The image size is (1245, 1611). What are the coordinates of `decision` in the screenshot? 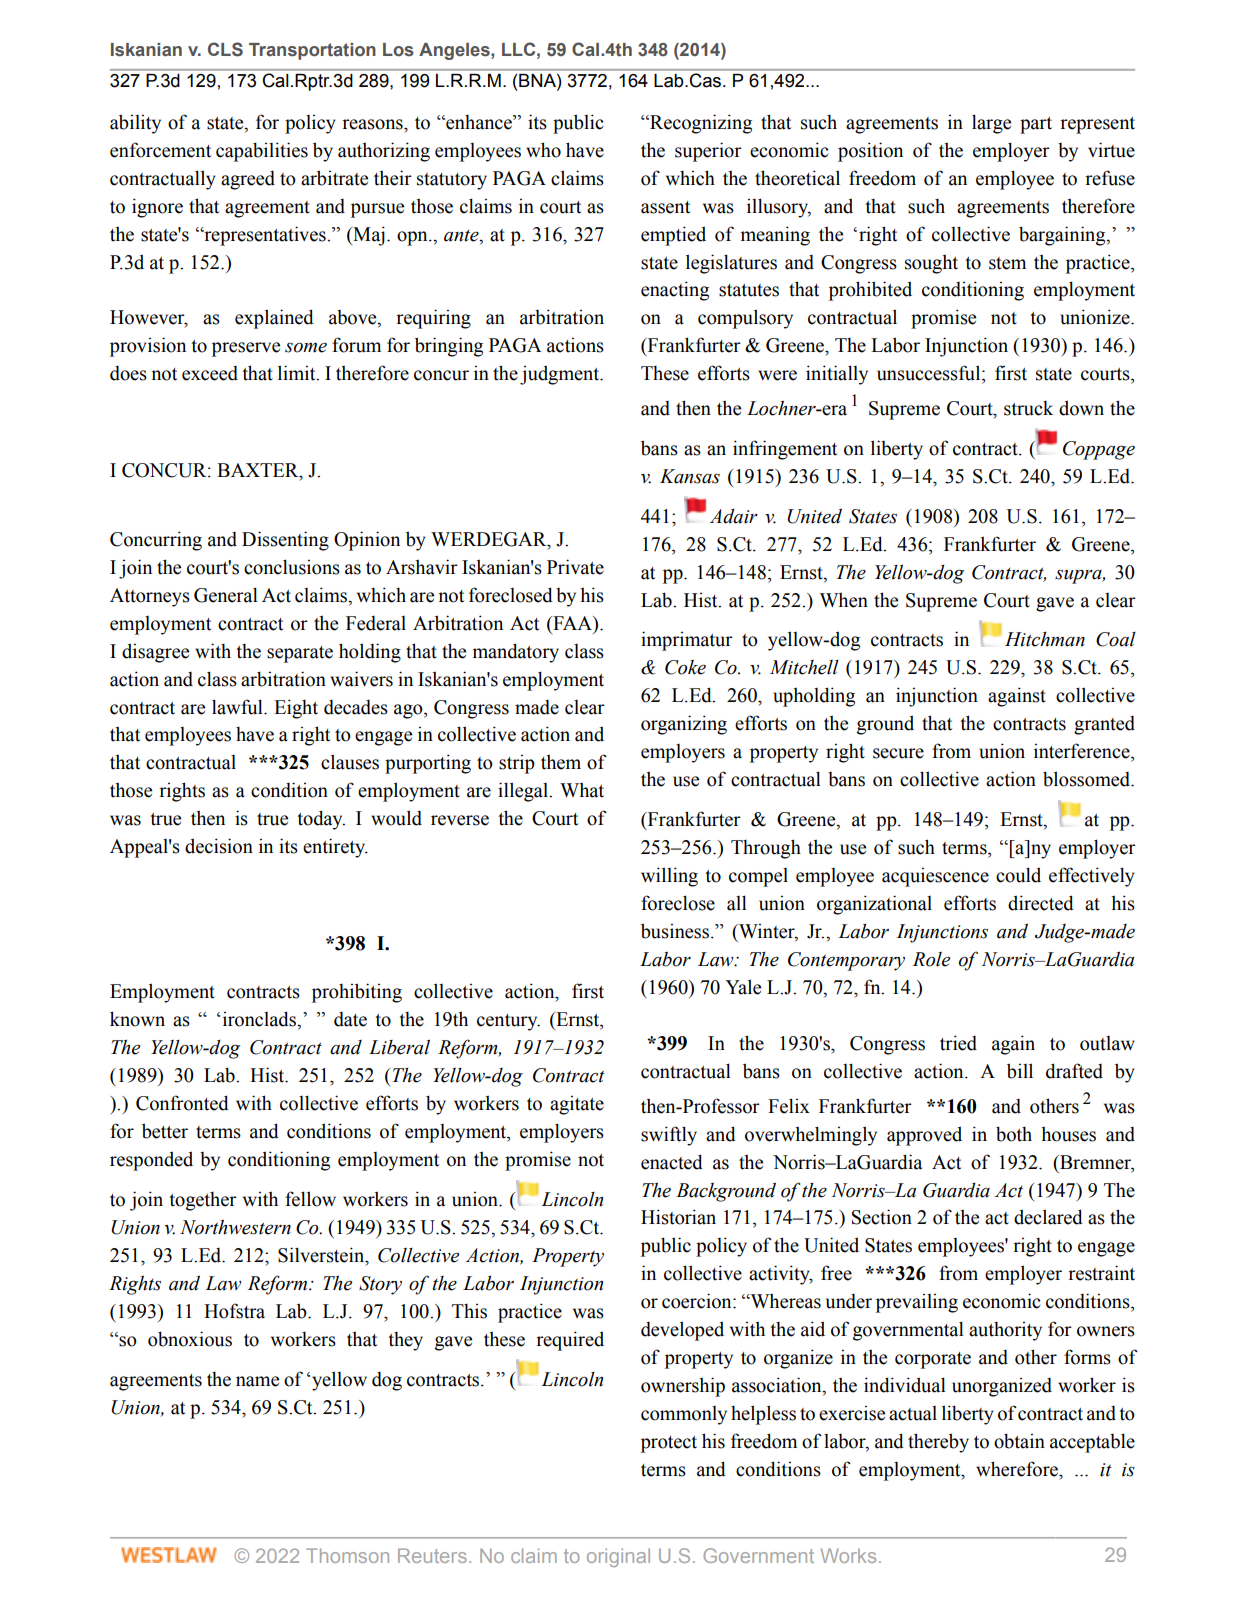 It's located at (219, 846).
